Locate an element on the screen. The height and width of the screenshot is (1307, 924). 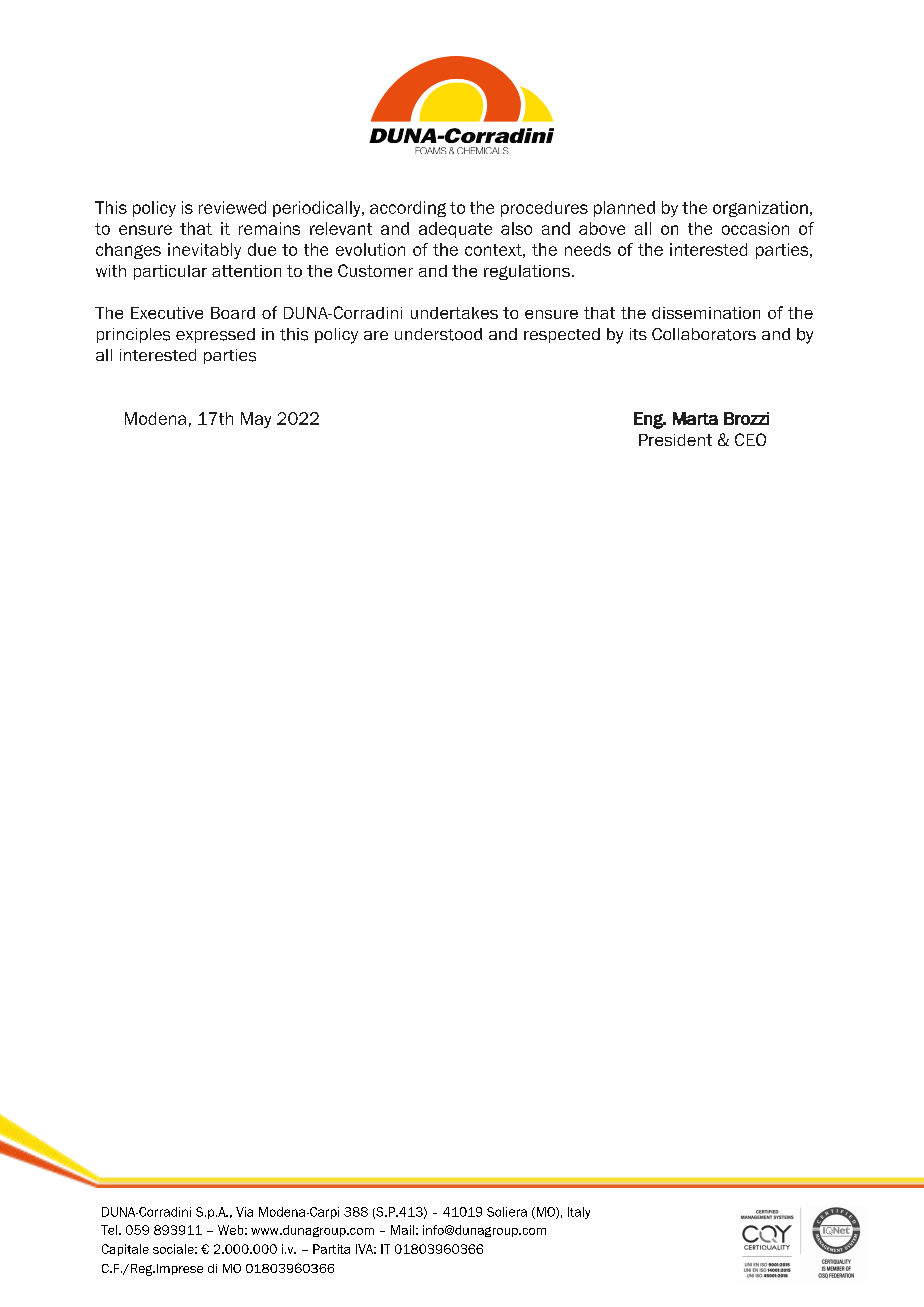
President is located at coordinates (675, 440).
